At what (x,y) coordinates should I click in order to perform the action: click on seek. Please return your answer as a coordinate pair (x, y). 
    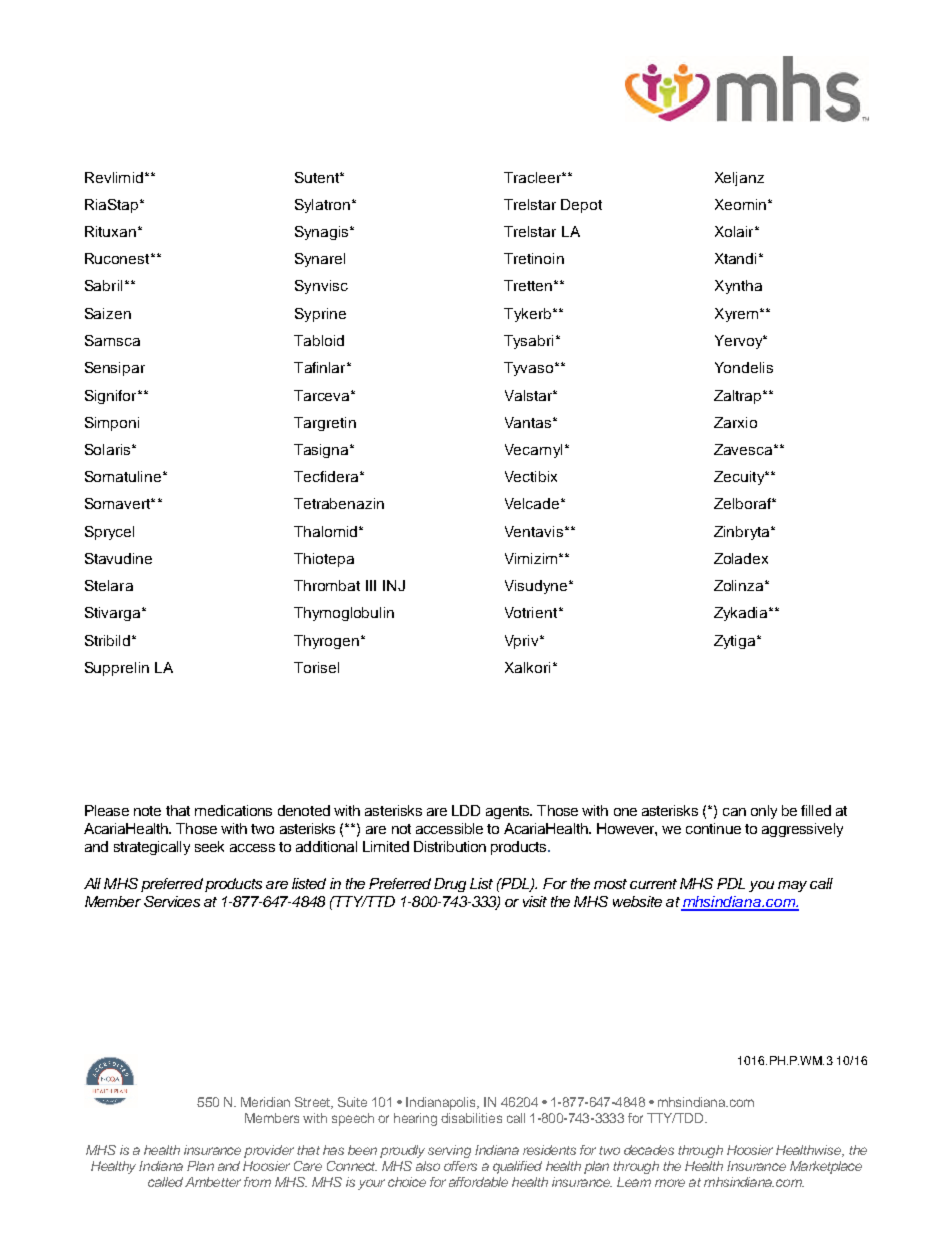
    Looking at the image, I should click on (209, 846).
